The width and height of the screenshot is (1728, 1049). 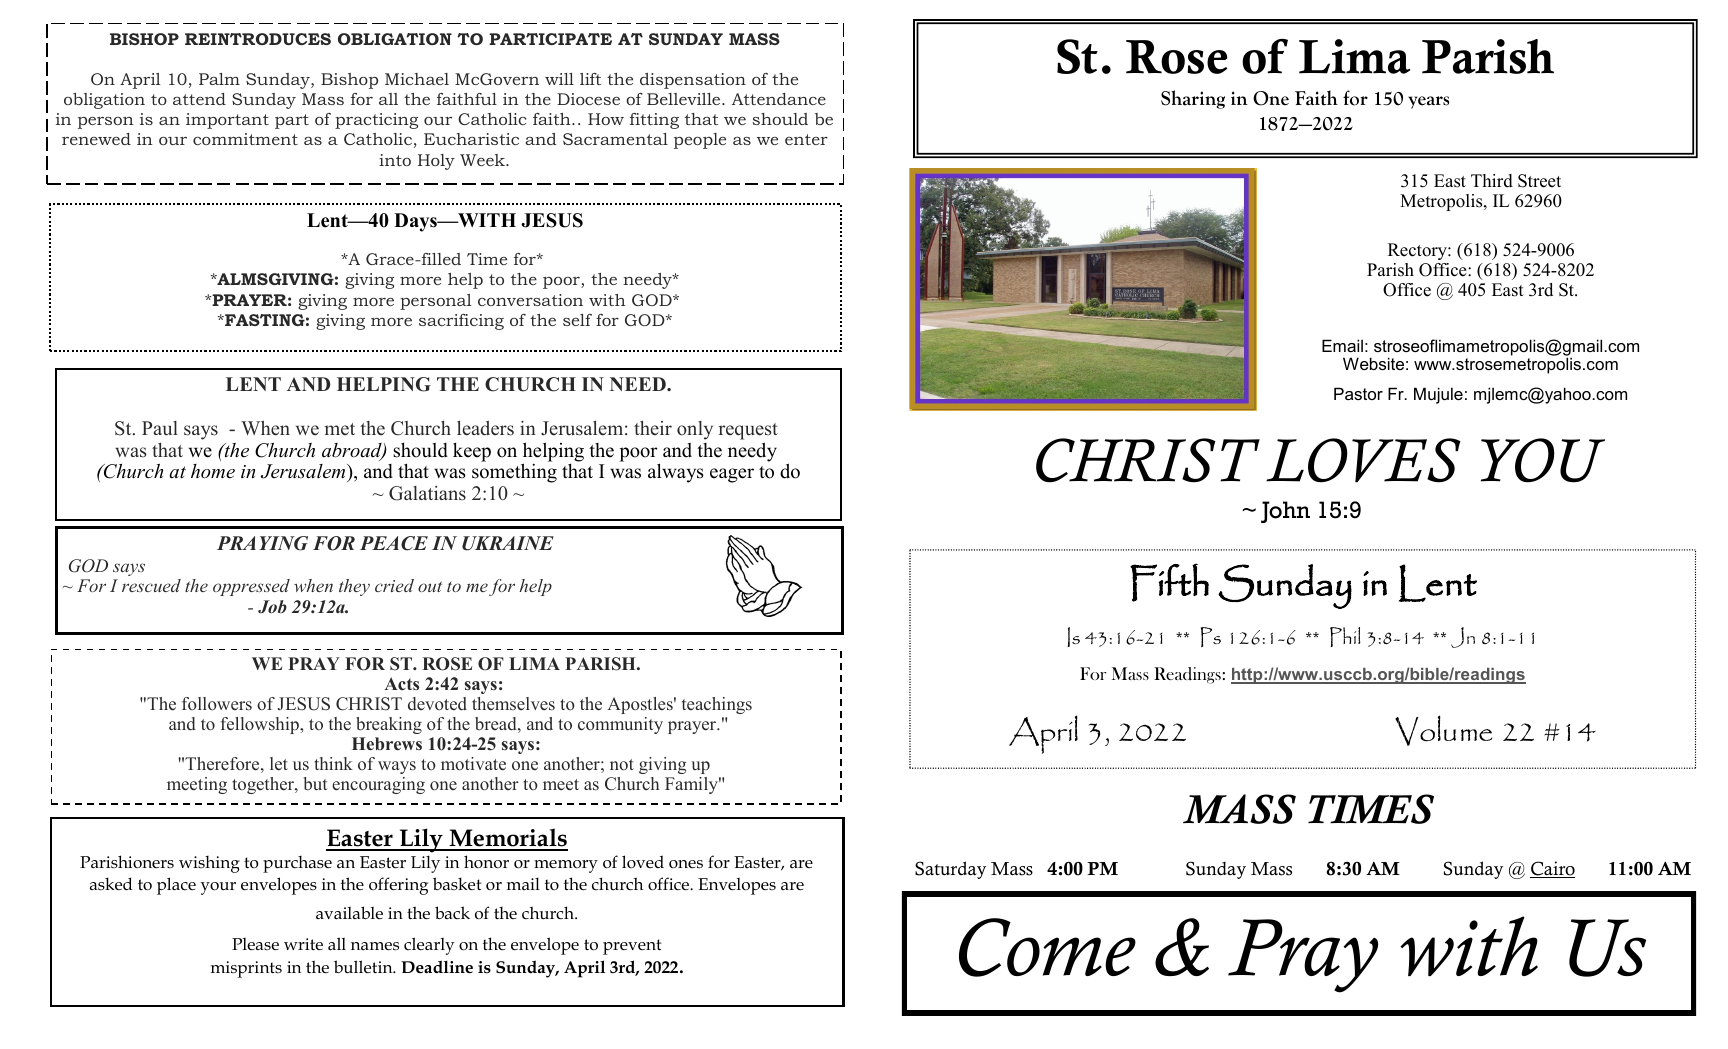 I want to click on request, so click(x=748, y=431).
